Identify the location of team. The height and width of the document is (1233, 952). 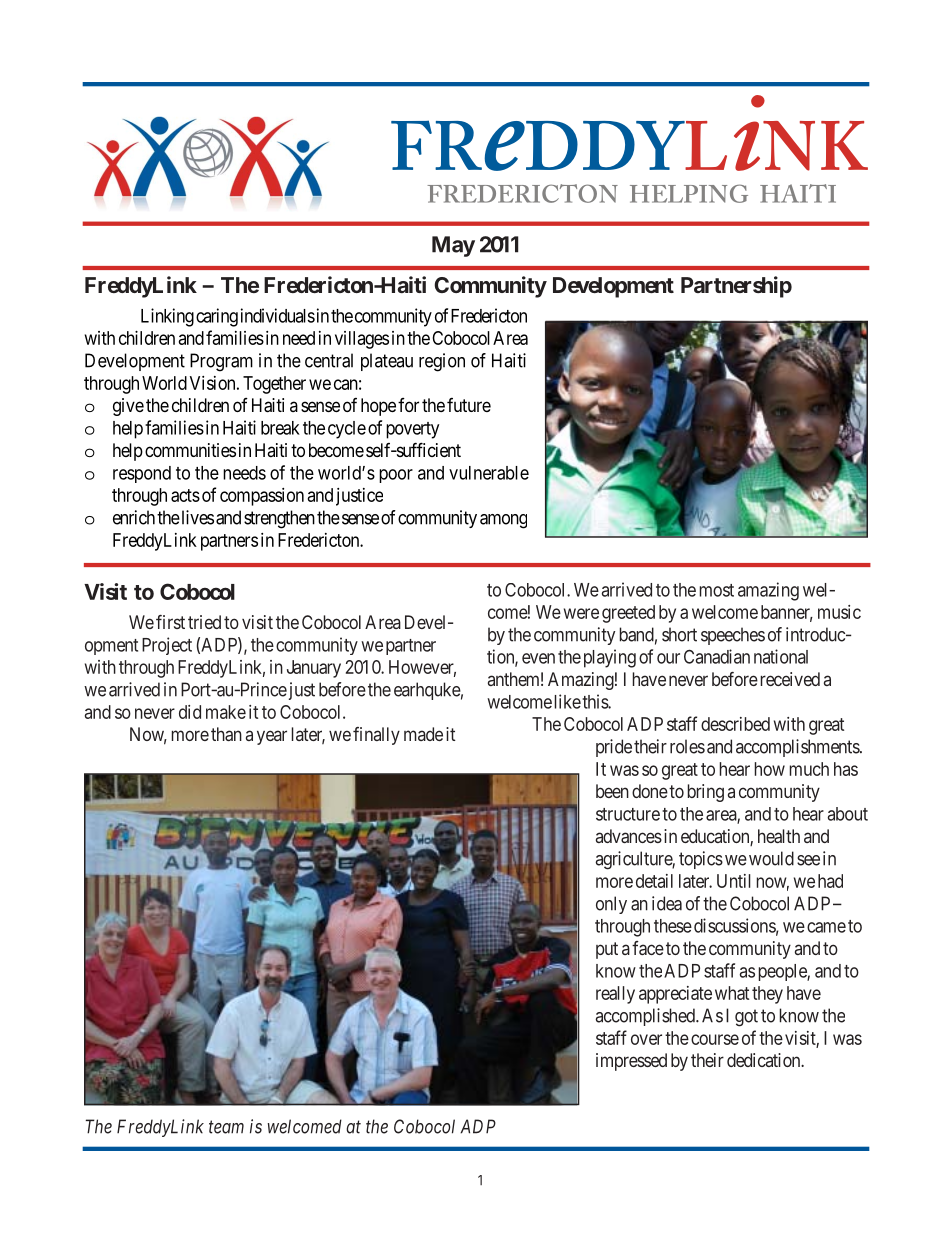
(226, 1127).
